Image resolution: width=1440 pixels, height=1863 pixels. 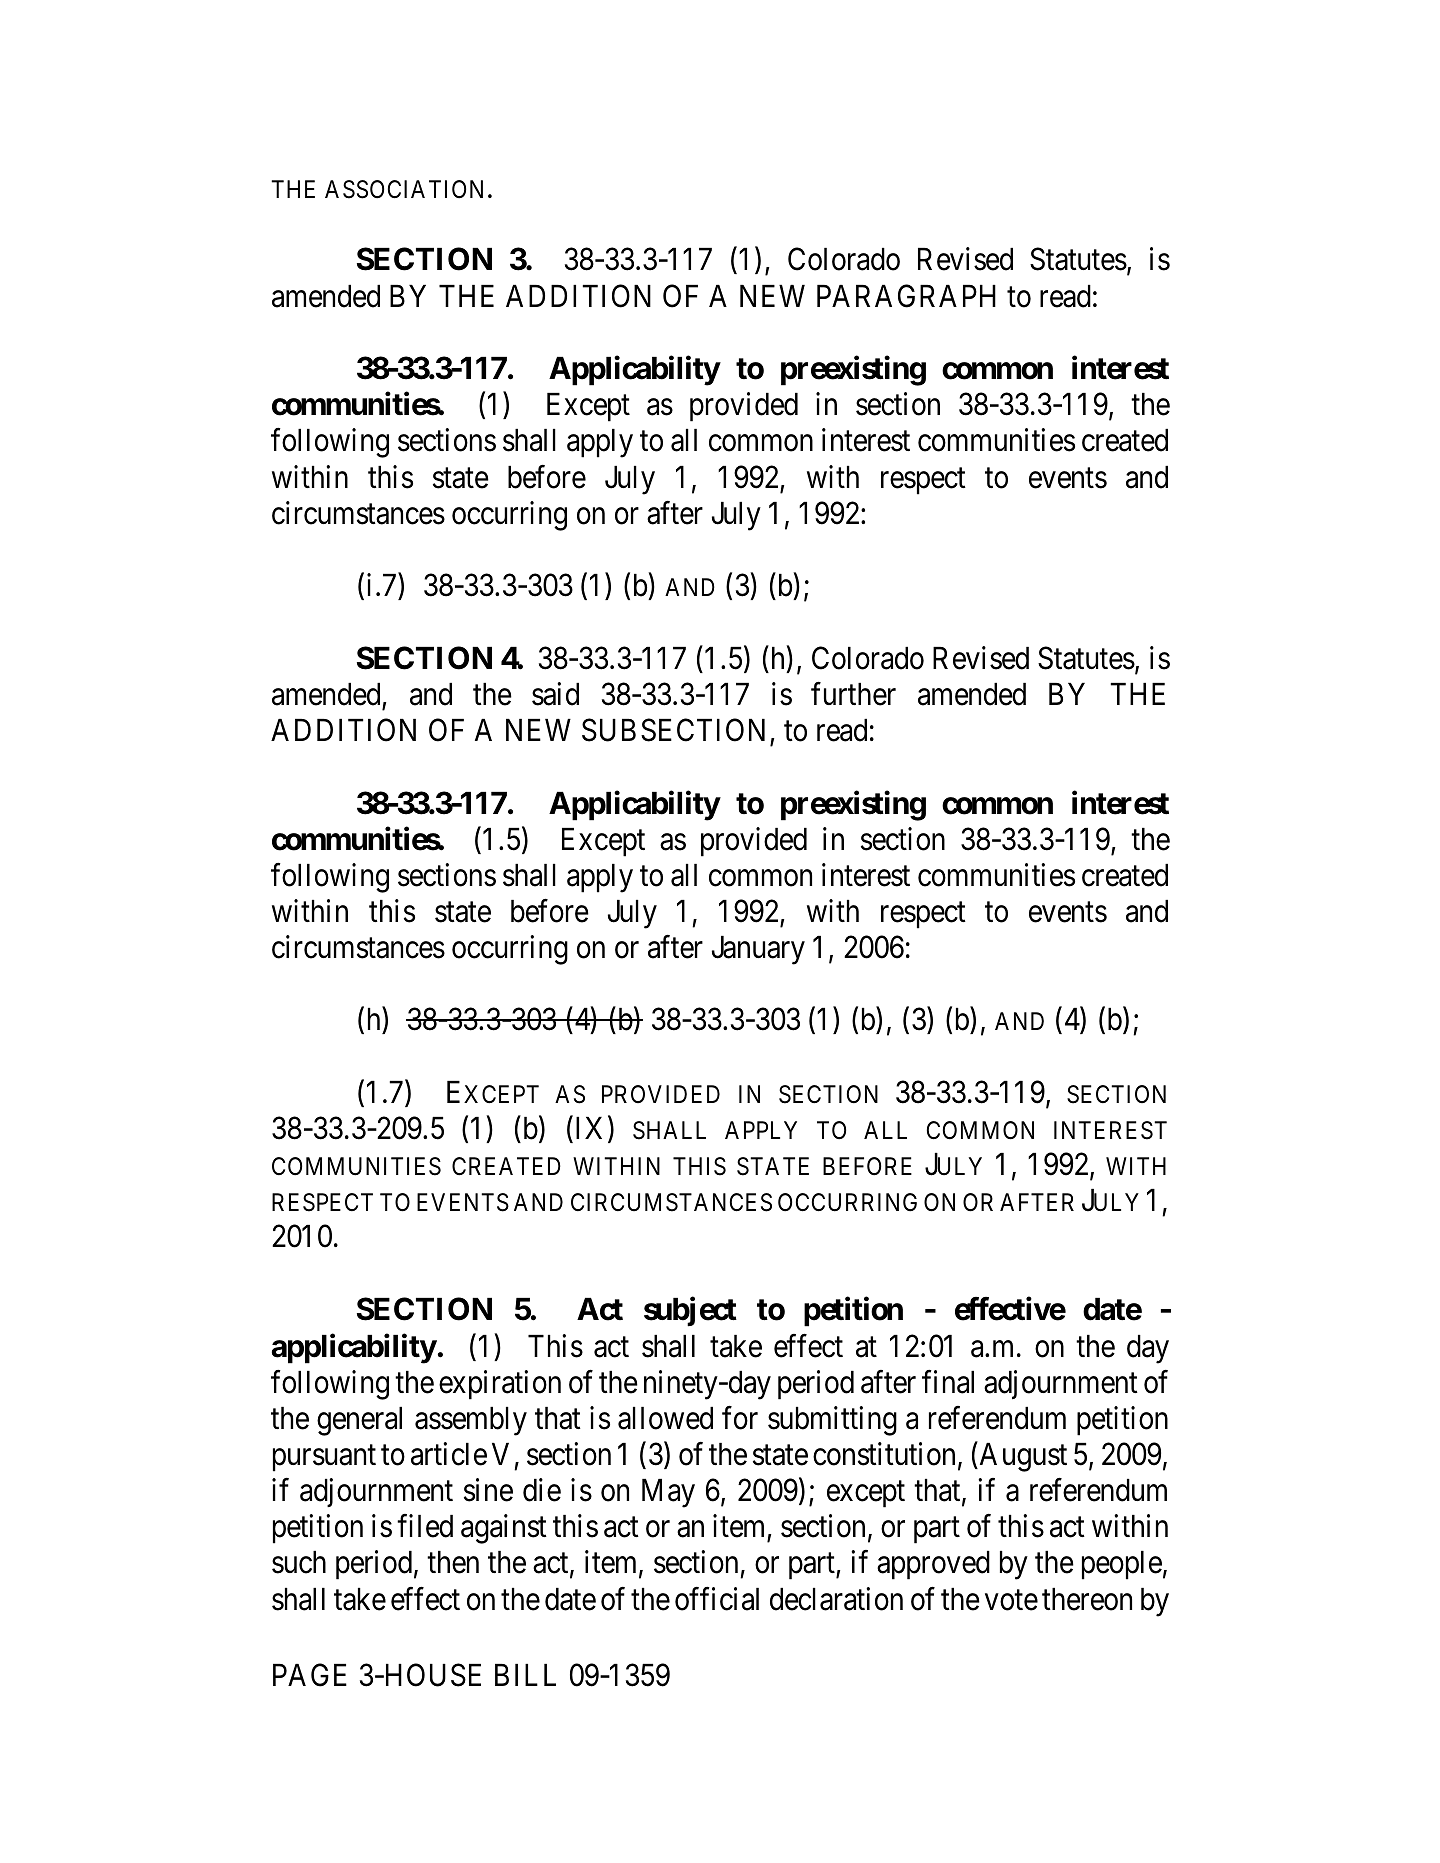 I want to click on allowed, so click(x=665, y=1418).
